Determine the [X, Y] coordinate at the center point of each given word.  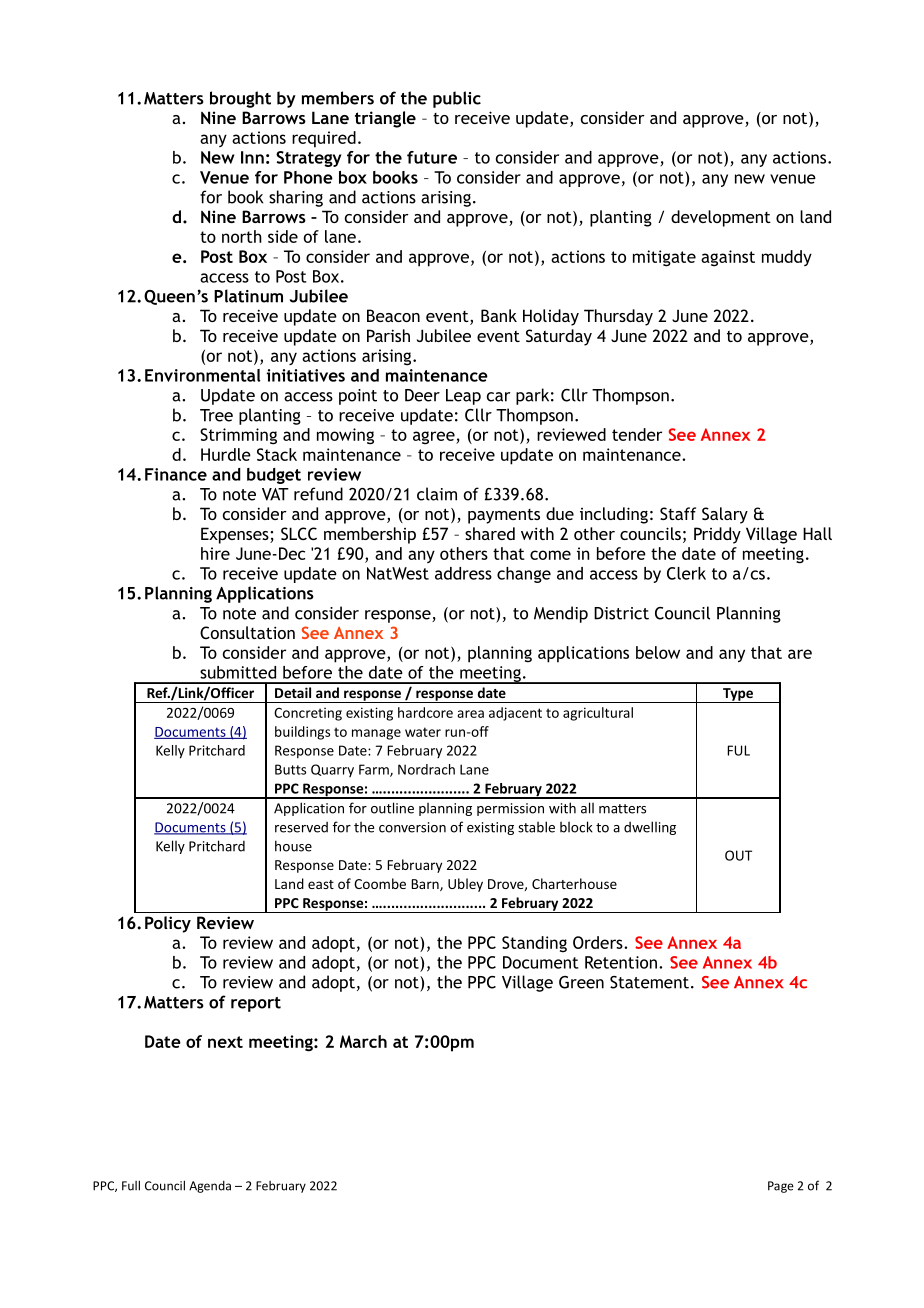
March [363, 1041]
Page [781, 1187]
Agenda [210, 1187]
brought [240, 99]
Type [738, 695]
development [721, 218]
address [463, 573]
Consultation [247, 632]
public [457, 99]
